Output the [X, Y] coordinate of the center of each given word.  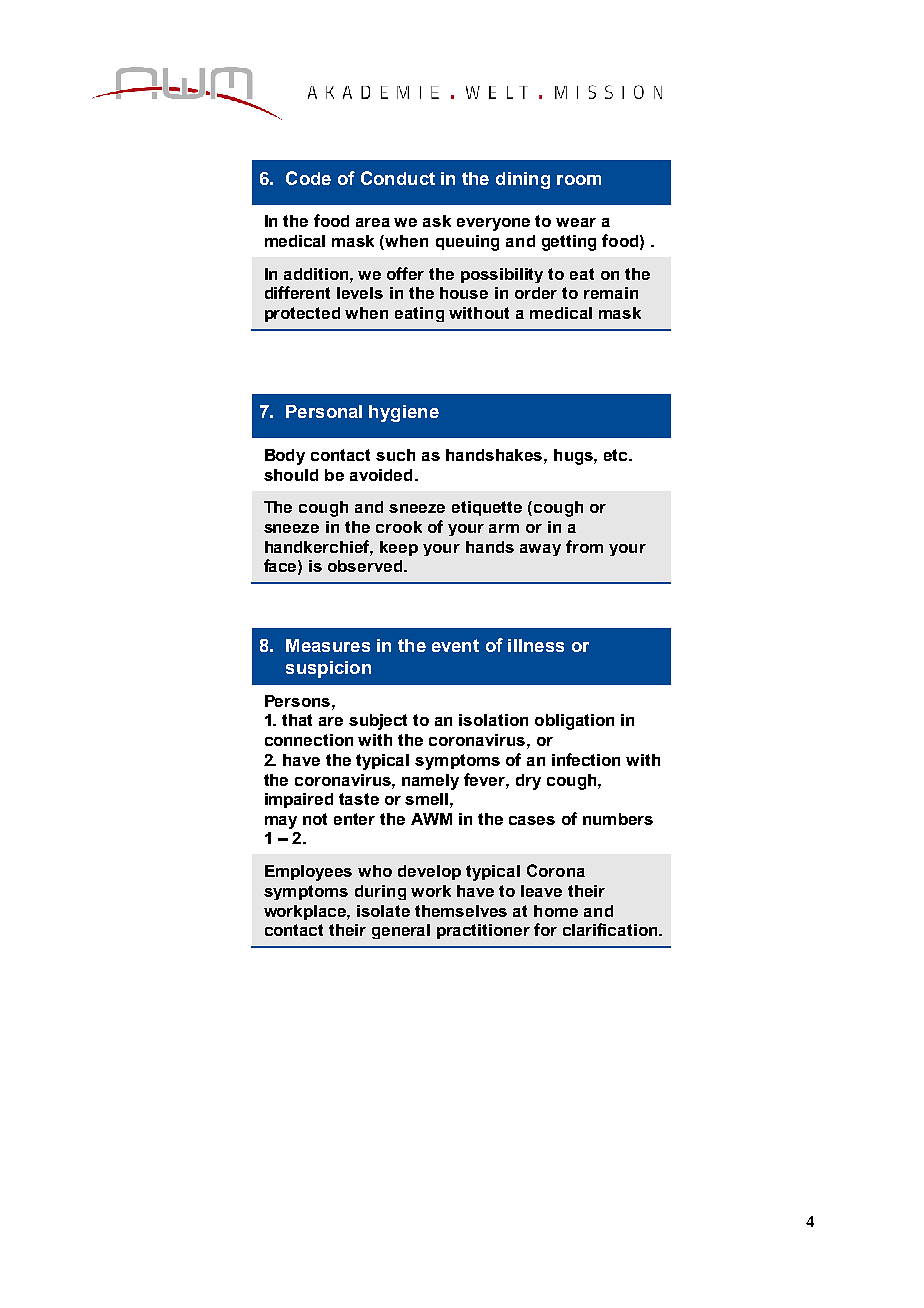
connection [309, 740]
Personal [324, 411]
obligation [574, 722]
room [579, 180]
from [584, 546]
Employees [308, 873]
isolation [493, 720]
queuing [467, 243]
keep [399, 548]
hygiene [404, 413]
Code [308, 178]
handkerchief [319, 547]
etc [617, 455]
